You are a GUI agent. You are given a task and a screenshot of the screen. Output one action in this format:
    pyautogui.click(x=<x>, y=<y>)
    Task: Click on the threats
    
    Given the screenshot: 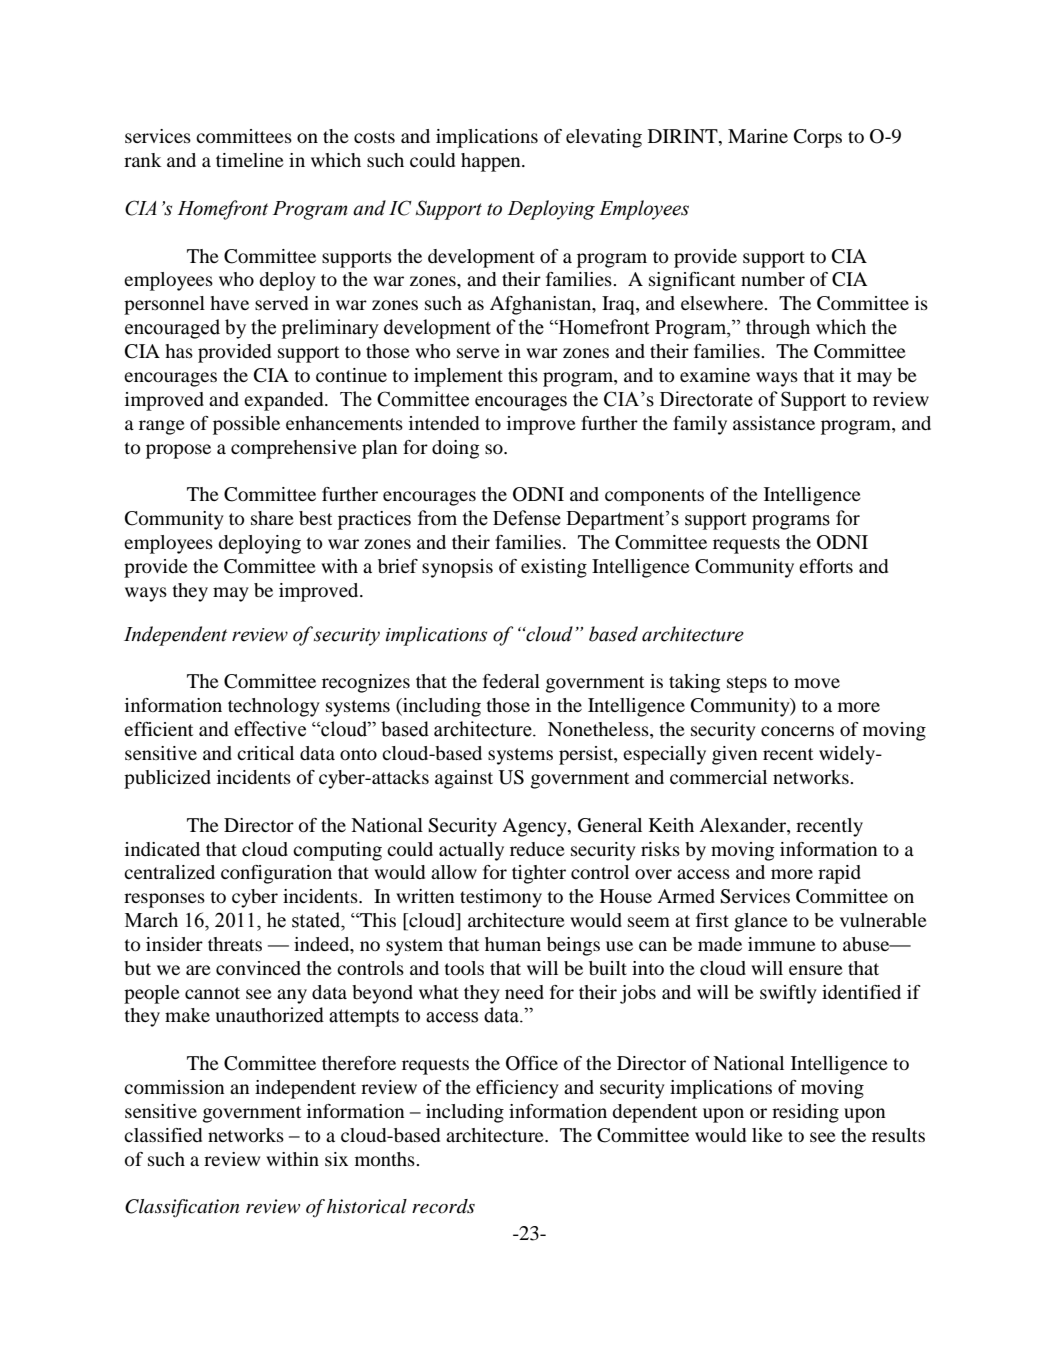 What is the action you would take?
    pyautogui.click(x=235, y=944)
